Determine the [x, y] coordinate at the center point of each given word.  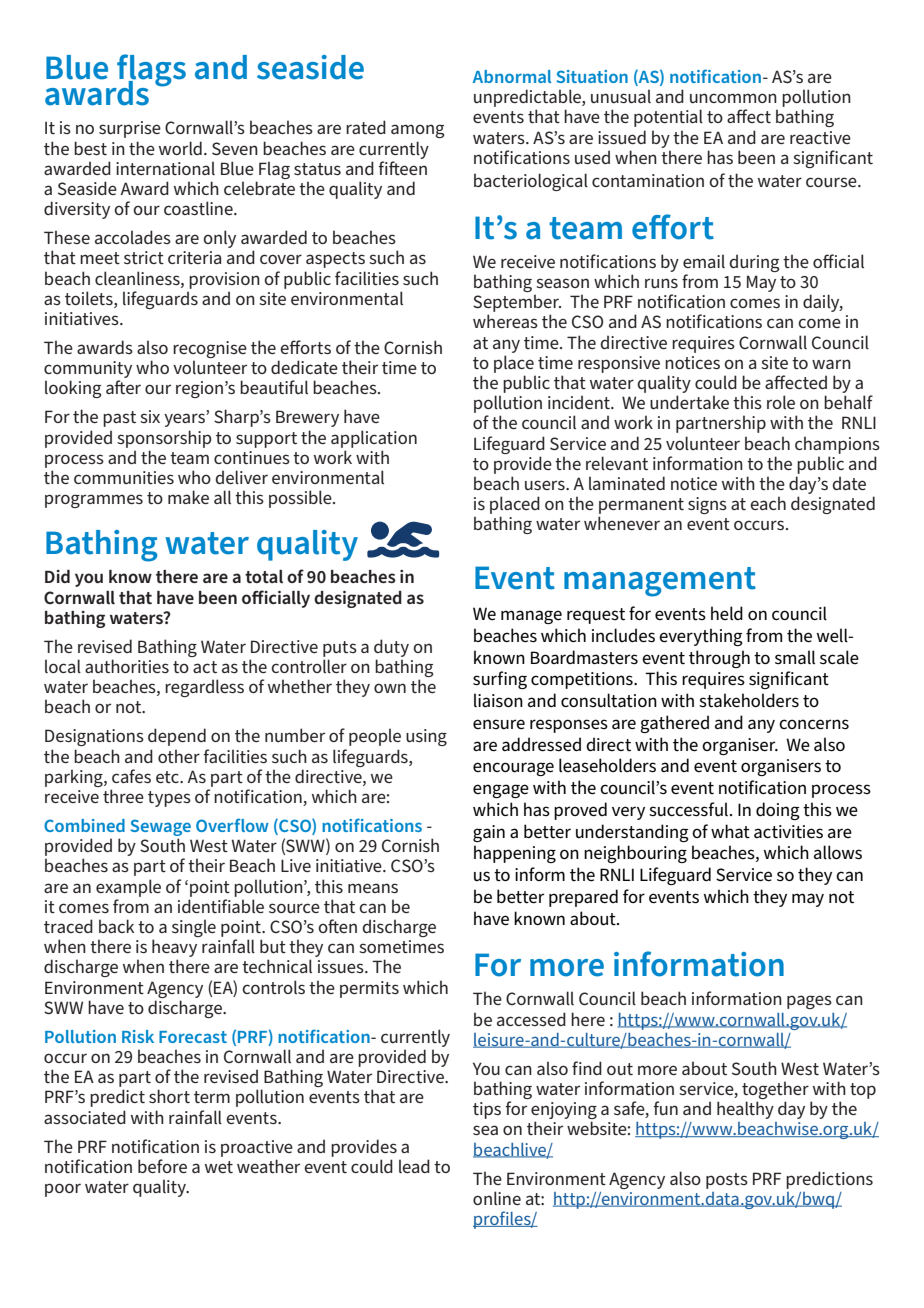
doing [778, 811]
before [162, 1166]
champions [837, 445]
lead [414, 1166]
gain [489, 833]
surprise [130, 129]
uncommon [733, 98]
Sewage [160, 829]
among [417, 131]
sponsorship [164, 439]
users [546, 485]
